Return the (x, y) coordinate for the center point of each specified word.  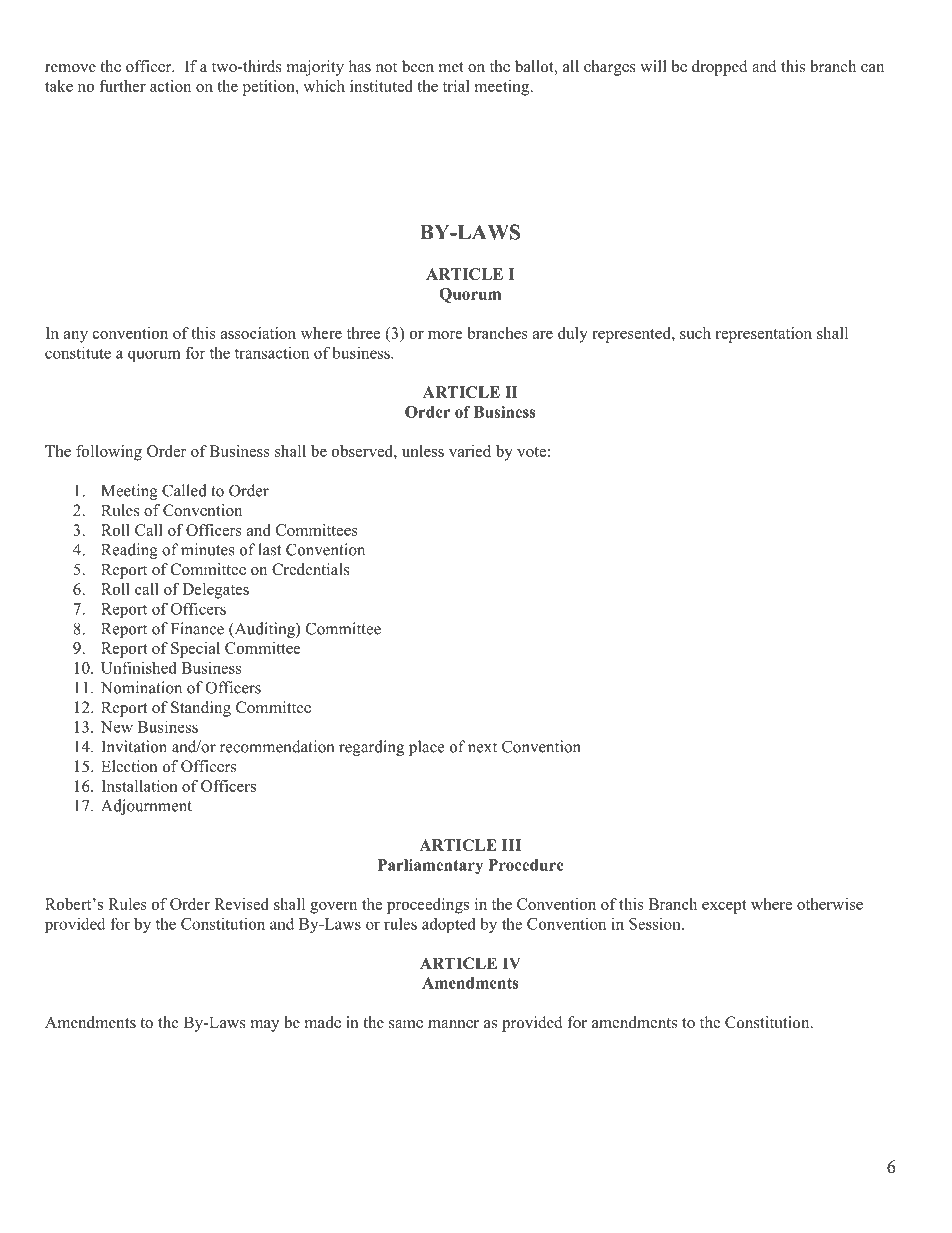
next (482, 747)
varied (470, 451)
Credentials (311, 569)
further (122, 86)
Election (129, 766)
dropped (720, 68)
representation (763, 335)
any (76, 337)
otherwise (830, 904)
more (445, 335)
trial (456, 86)
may (265, 1026)
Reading (129, 551)
